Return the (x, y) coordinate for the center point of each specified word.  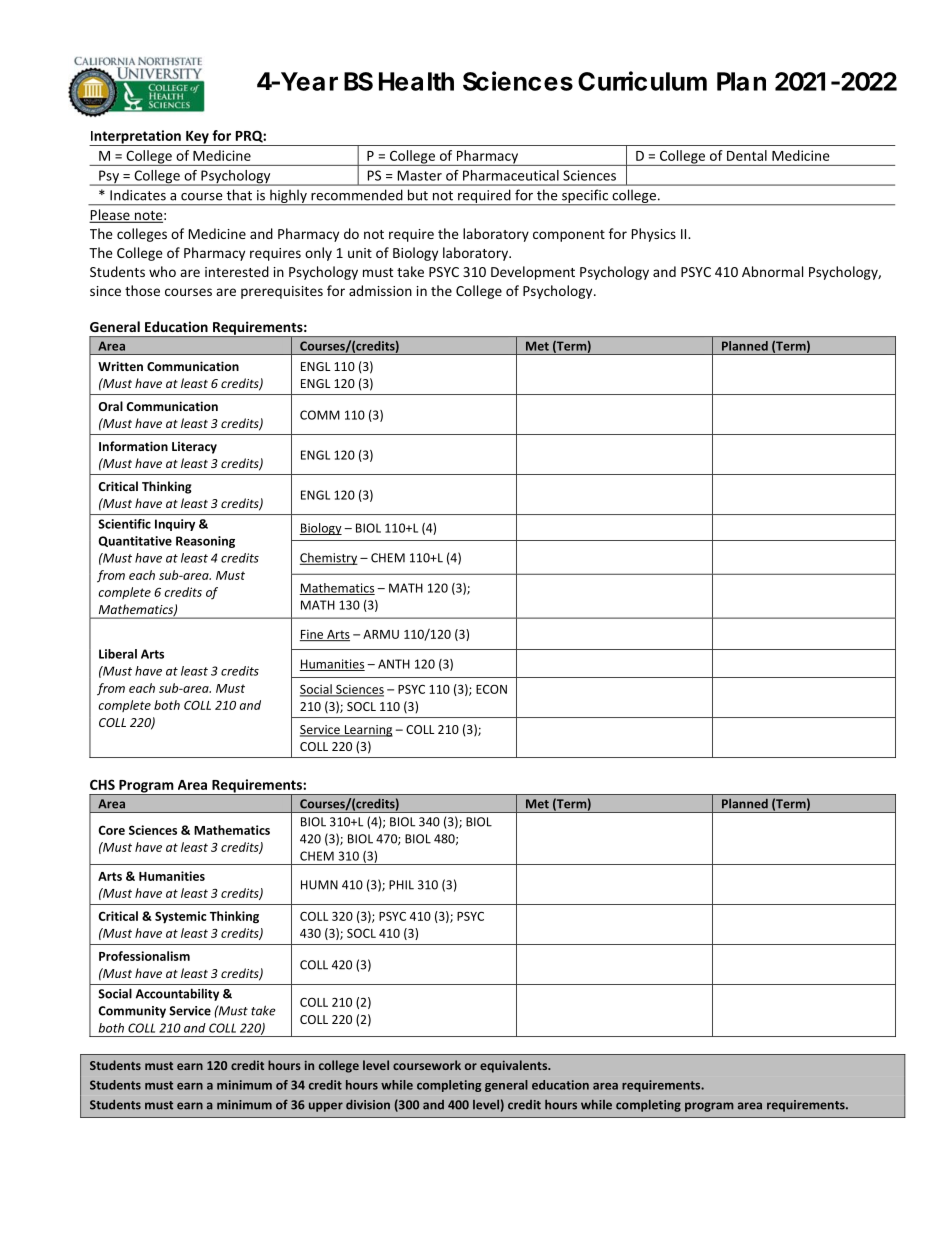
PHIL (401, 885)
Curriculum (642, 81)
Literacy (194, 447)
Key (197, 138)
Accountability (177, 994)
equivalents (515, 1066)
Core (111, 830)
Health (416, 81)
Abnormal (772, 271)
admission (380, 290)
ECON (491, 689)
